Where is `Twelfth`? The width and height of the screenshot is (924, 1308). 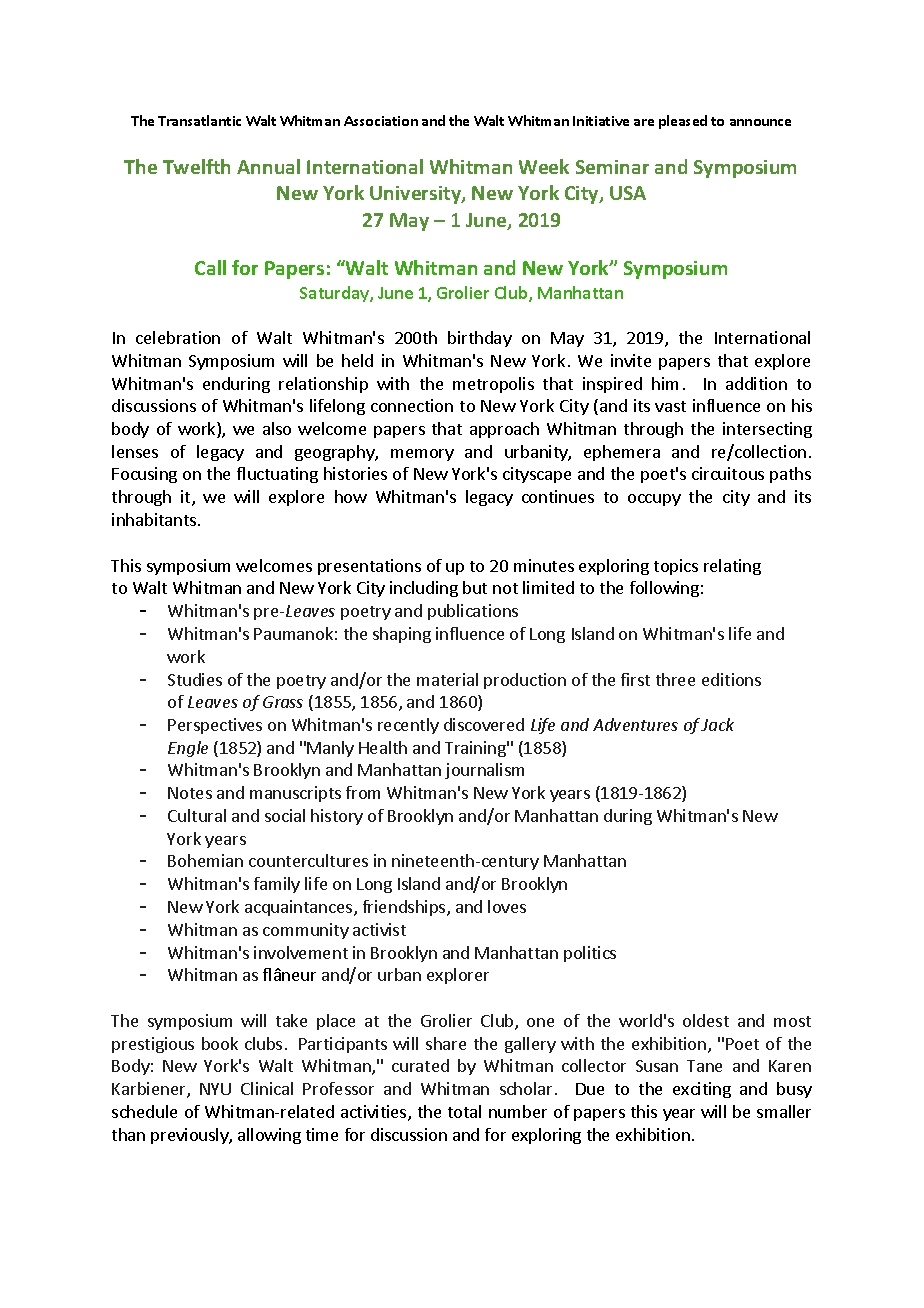 Twelfth is located at coordinates (196, 166).
